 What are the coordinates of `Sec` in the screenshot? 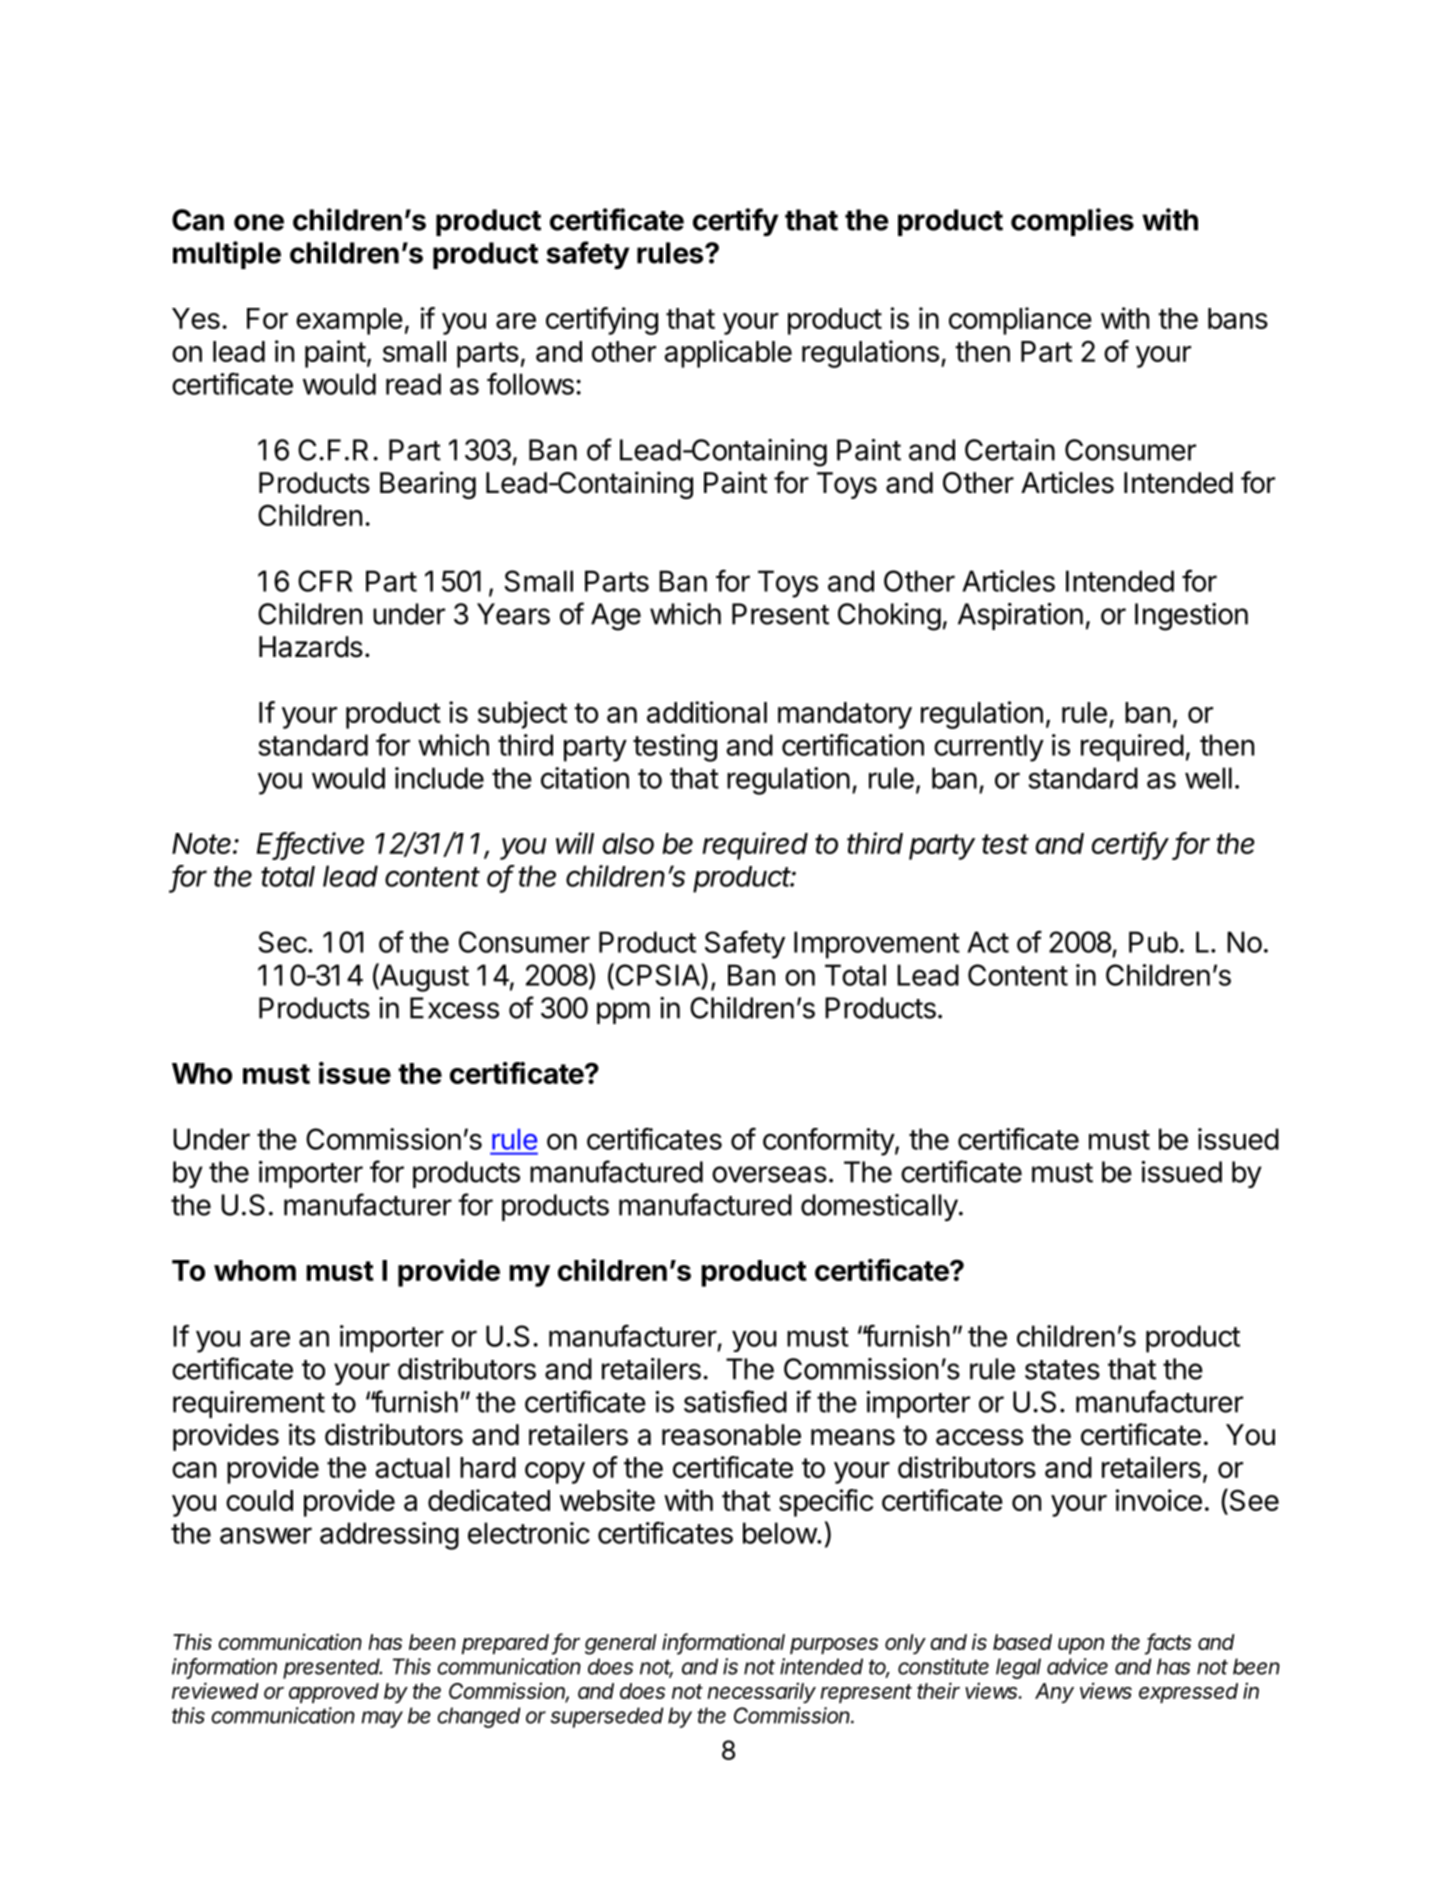 It's located at (282, 942).
